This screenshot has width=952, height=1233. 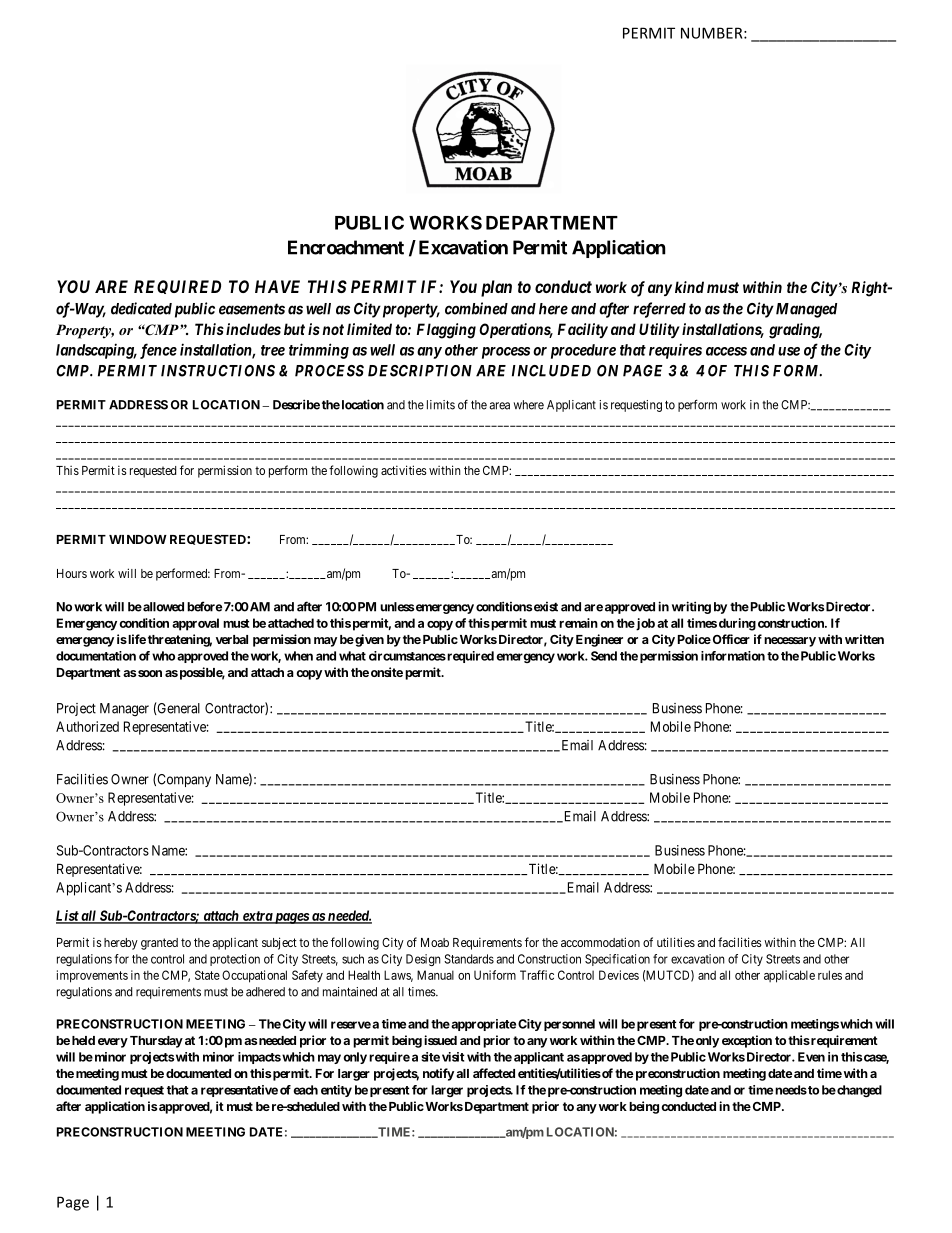 I want to click on List, so click(x=68, y=916).
